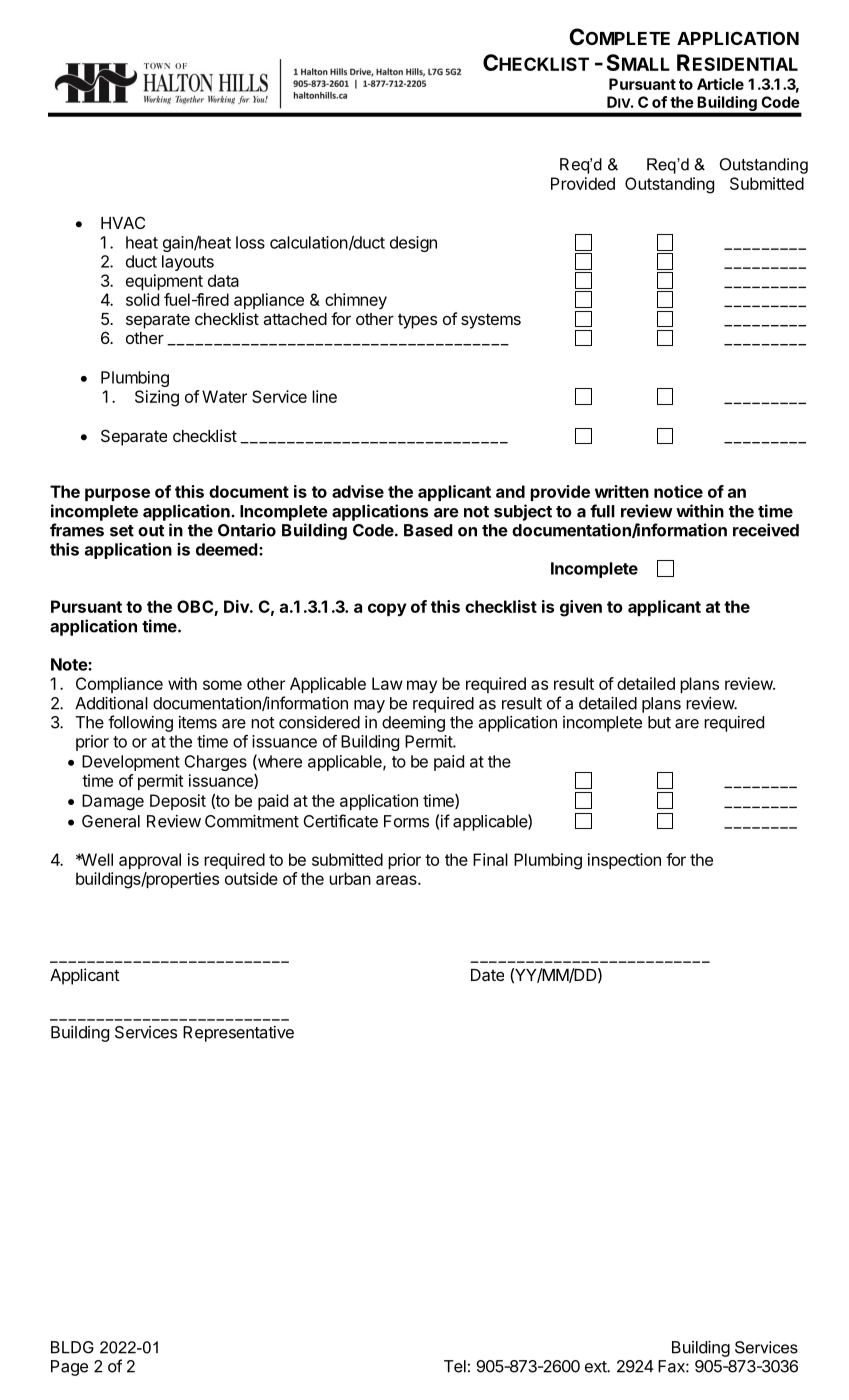  Describe the element at coordinates (413, 724) in the image. I see `deeming` at that location.
